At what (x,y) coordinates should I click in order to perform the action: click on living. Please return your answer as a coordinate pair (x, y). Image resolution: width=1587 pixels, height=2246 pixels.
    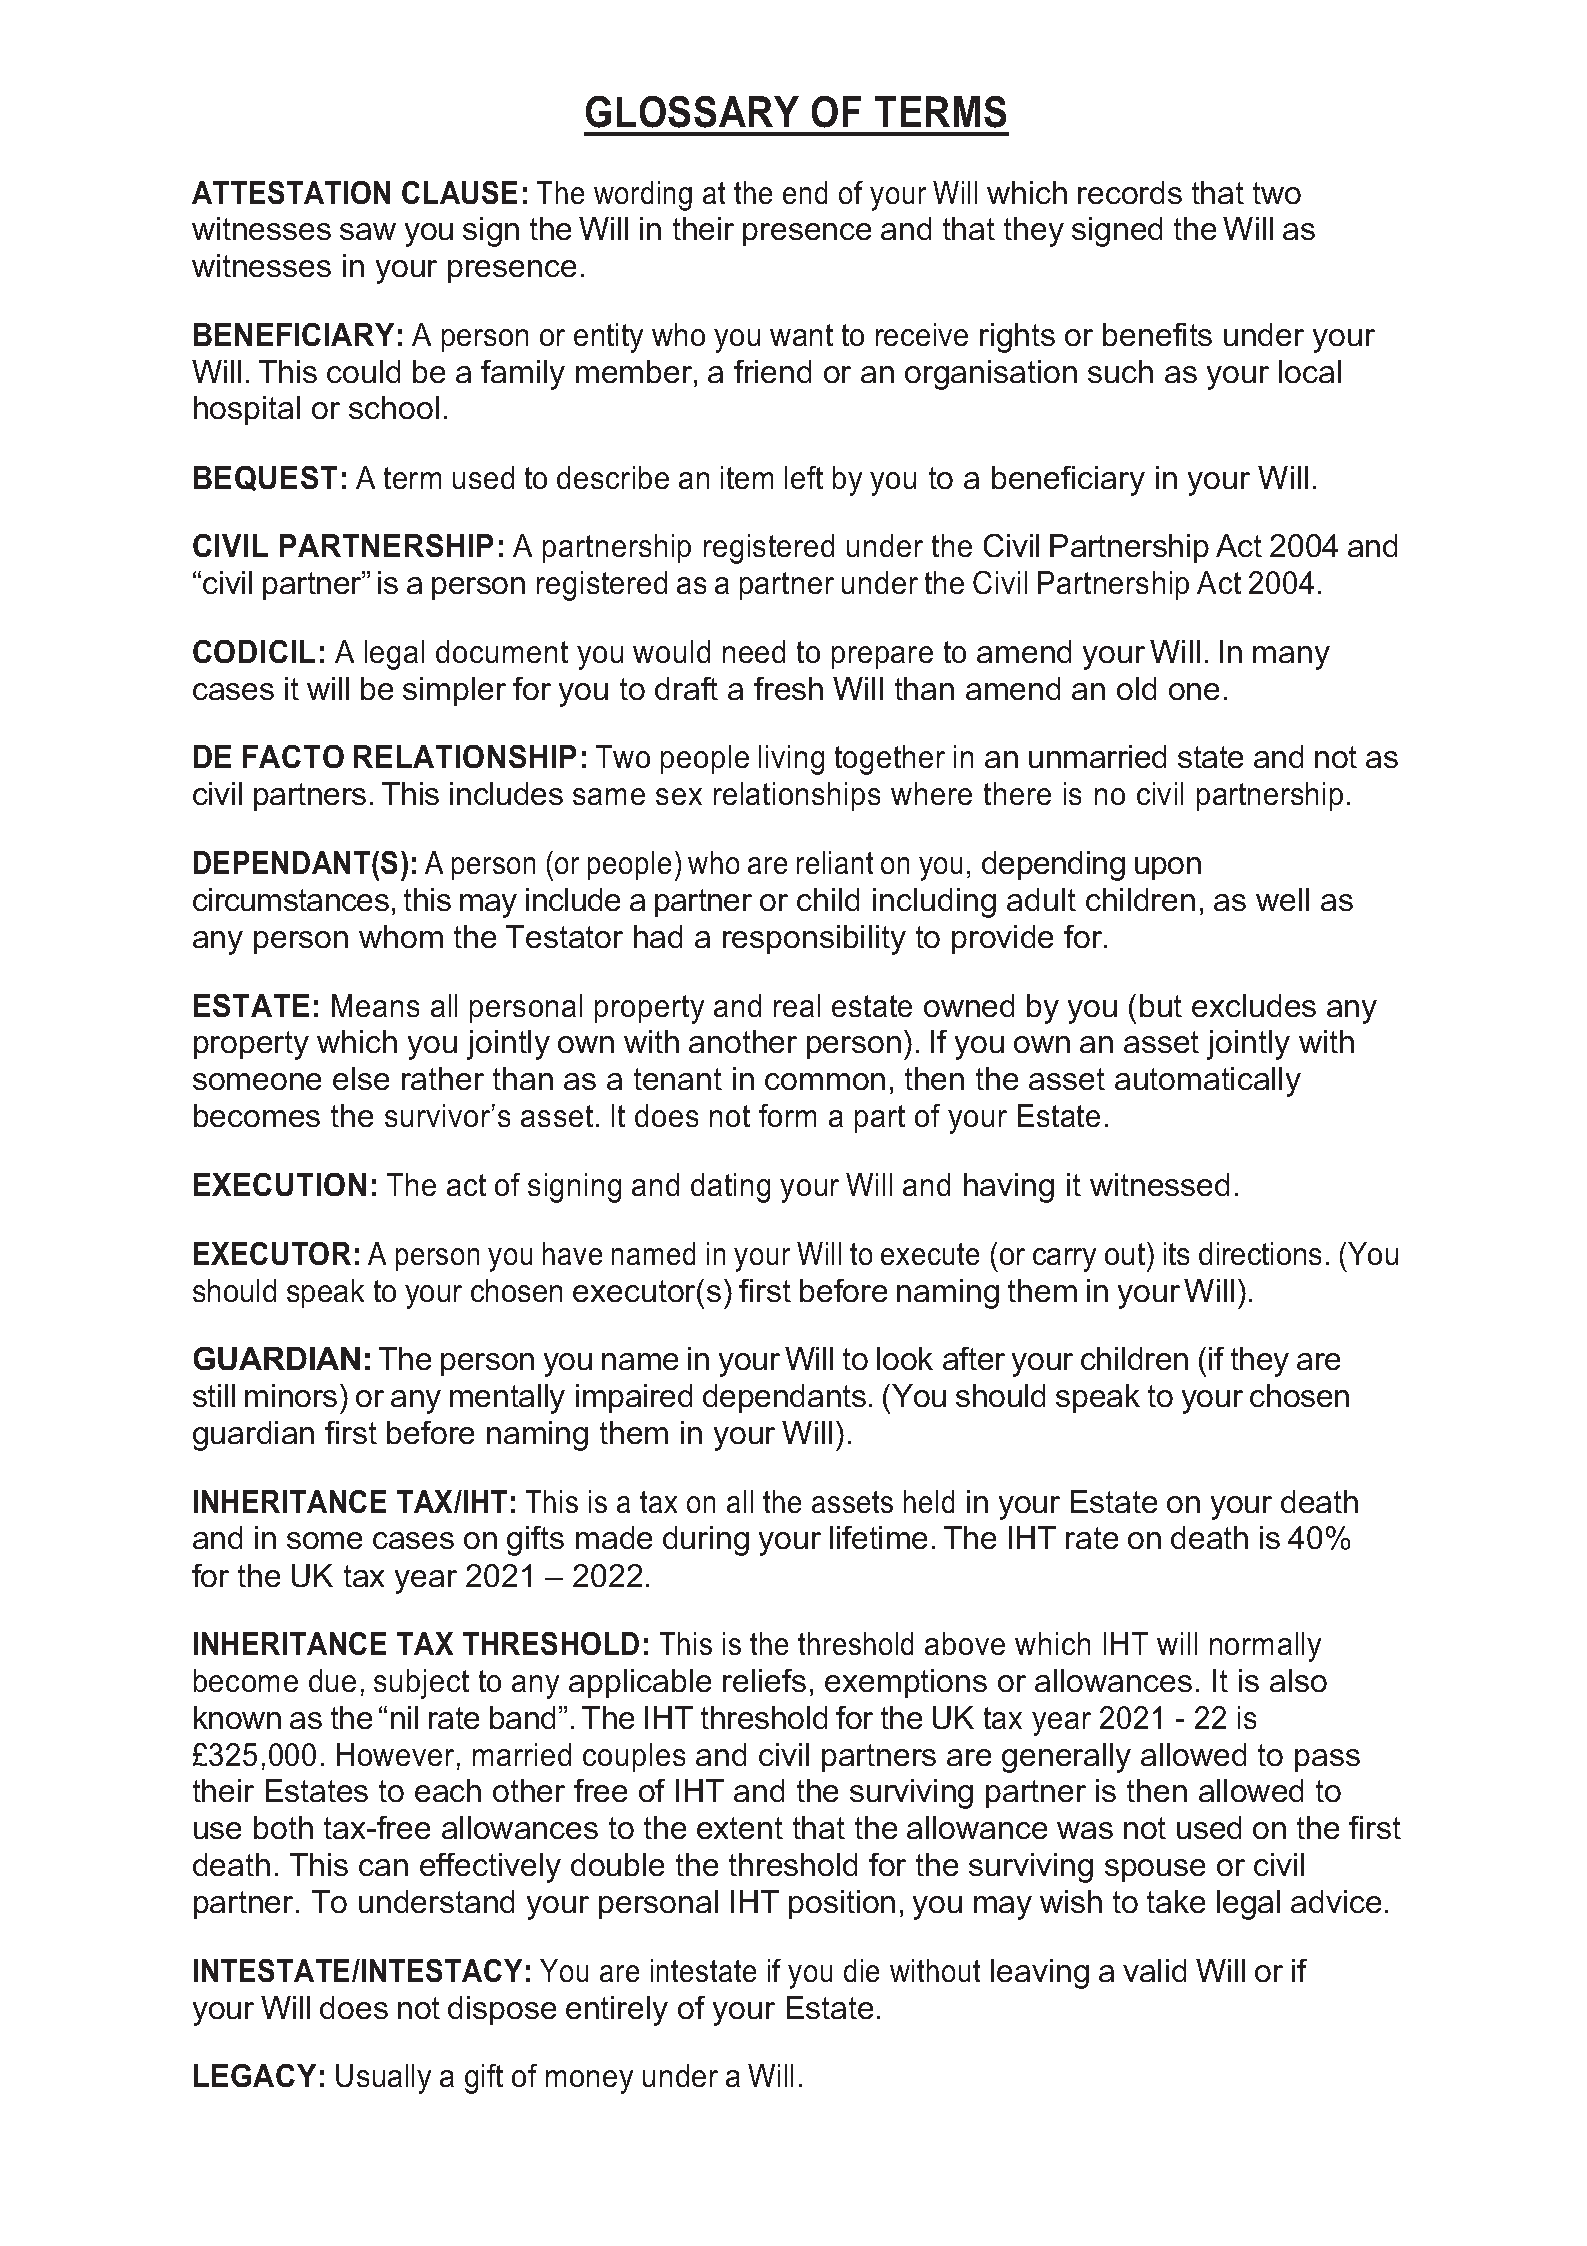
    Looking at the image, I should click on (791, 760).
